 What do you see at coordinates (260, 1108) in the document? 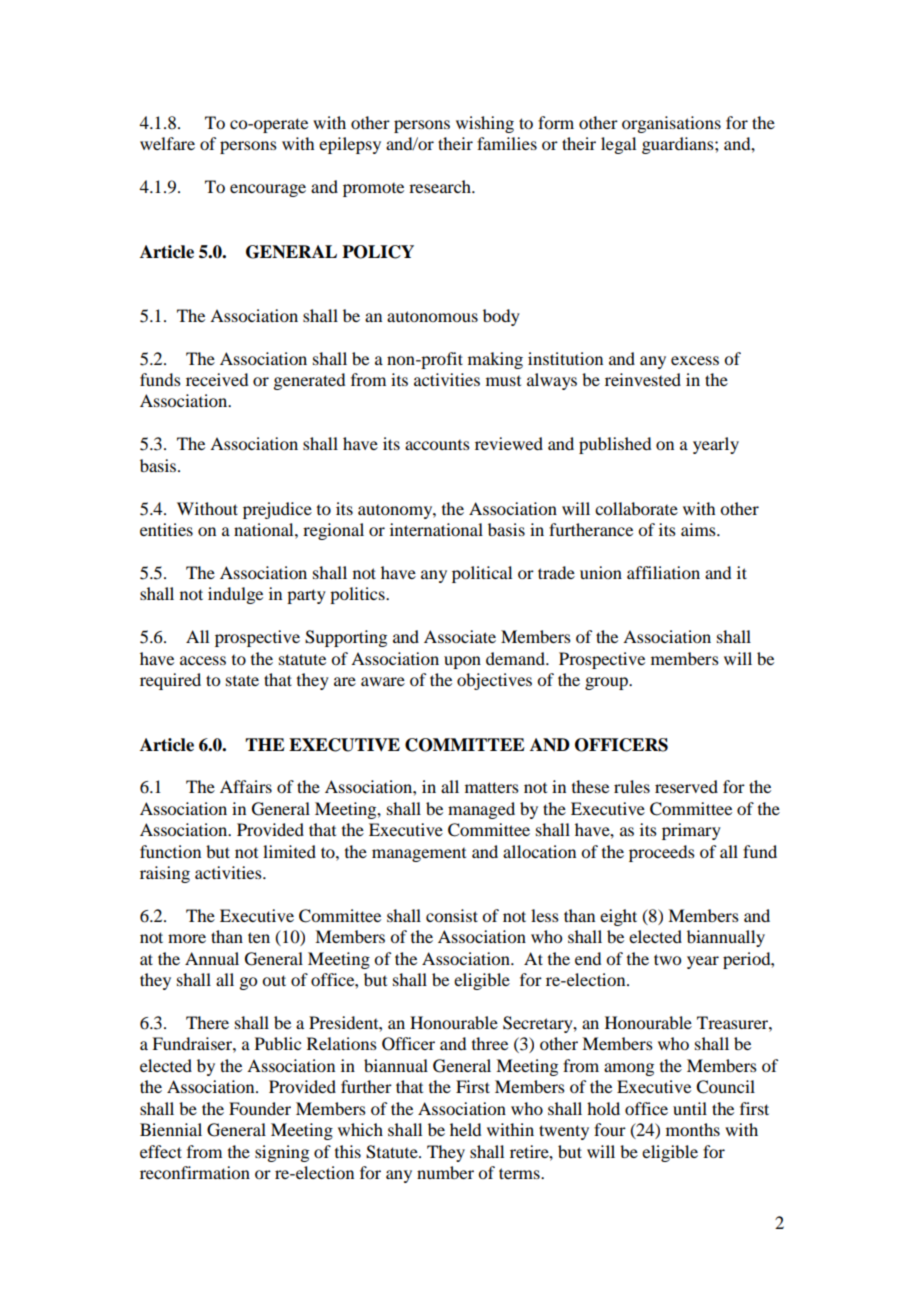
I see `Founder` at bounding box center [260, 1108].
